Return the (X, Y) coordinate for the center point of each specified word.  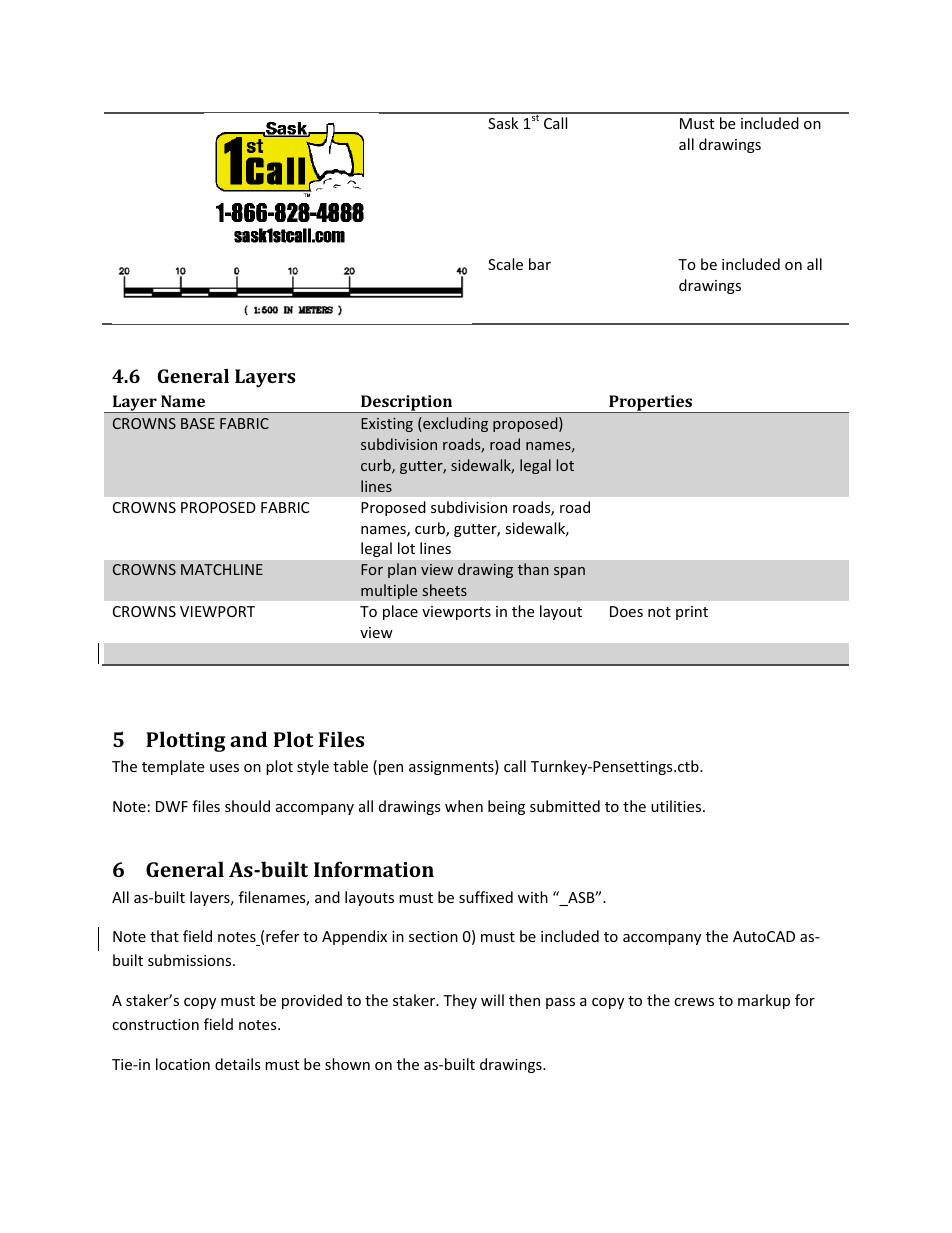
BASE (198, 423)
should (247, 806)
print (692, 613)
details (238, 1064)
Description (407, 404)
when (464, 806)
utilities (677, 806)
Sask (503, 123)
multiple (389, 591)
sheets (445, 590)
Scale (505, 264)
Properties (650, 404)
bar (540, 264)
